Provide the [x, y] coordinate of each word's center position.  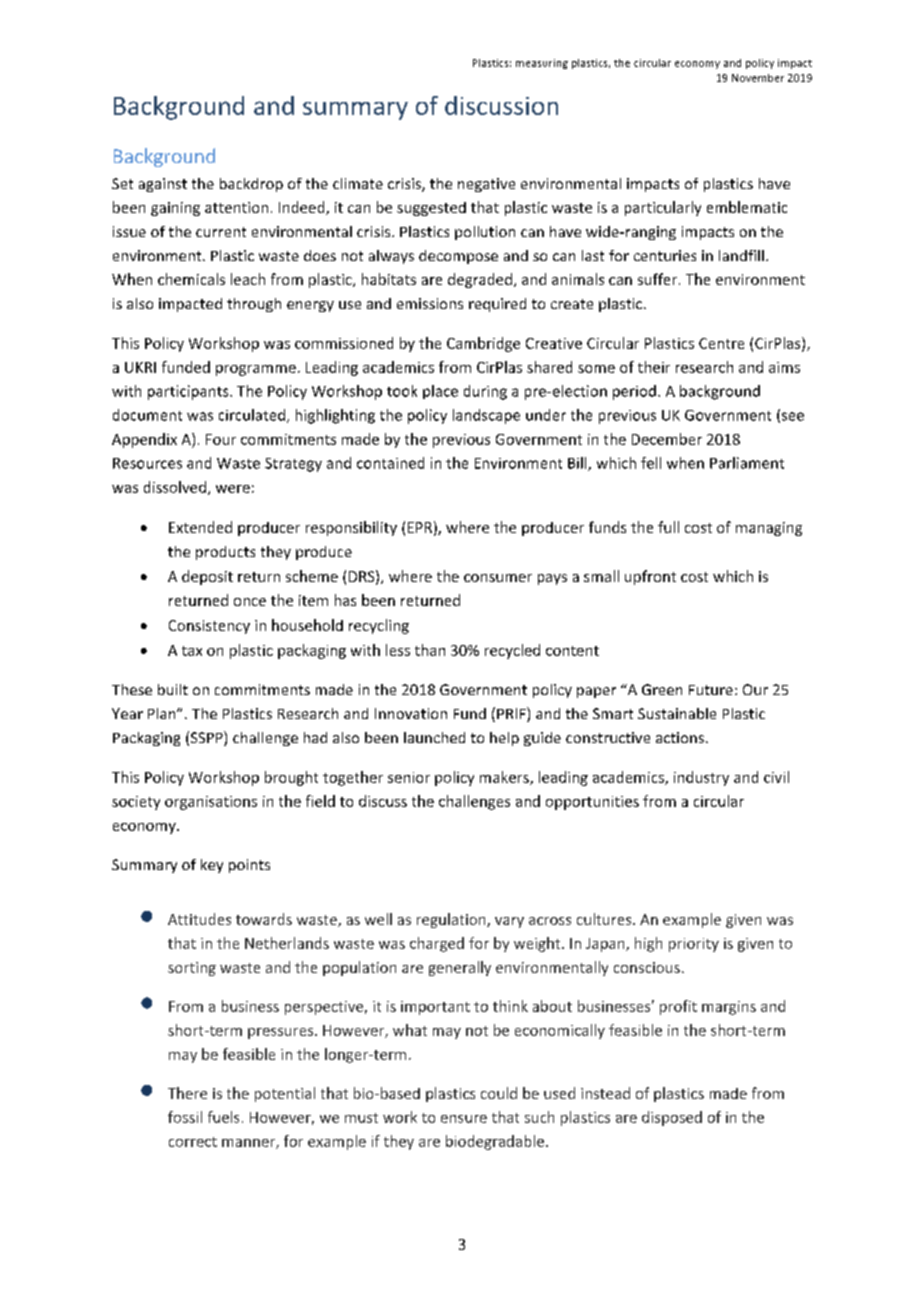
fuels [223, 1117]
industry [701, 778]
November [758, 78]
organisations [211, 803]
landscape [486, 416]
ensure [464, 1119]
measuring [542, 64]
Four [221, 439]
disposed [672, 1118]
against [163, 185]
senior [409, 777]
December [667, 439]
